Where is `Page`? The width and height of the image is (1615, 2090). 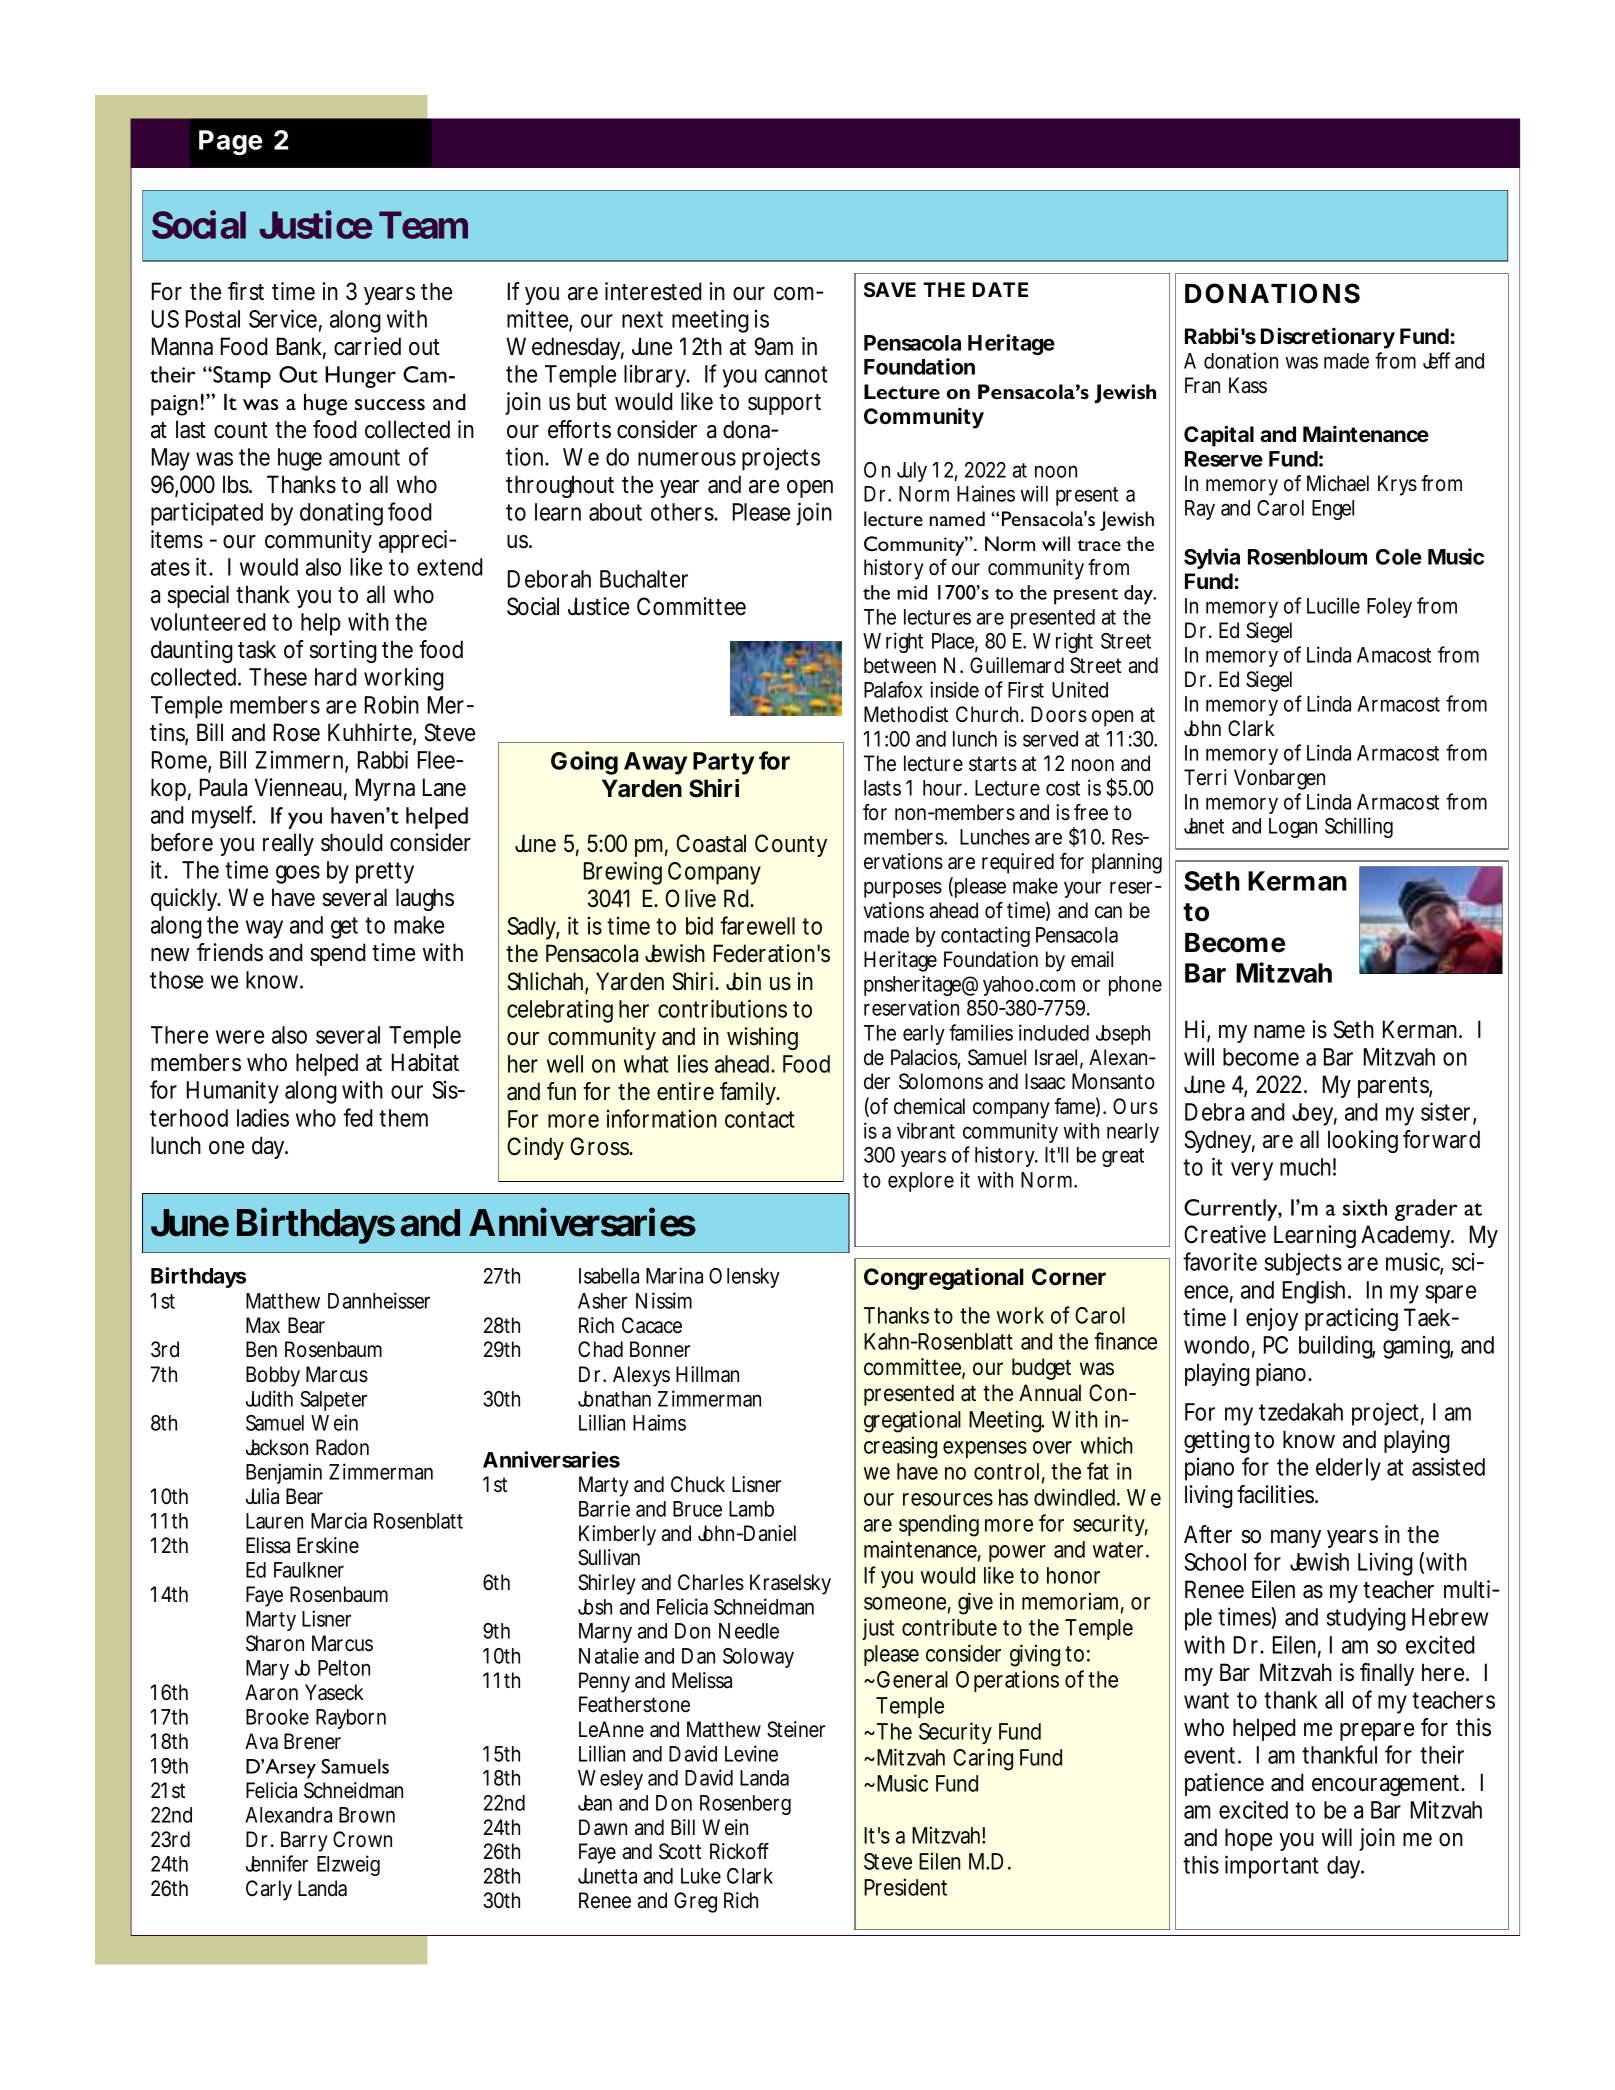 Page is located at coordinates (230, 142).
